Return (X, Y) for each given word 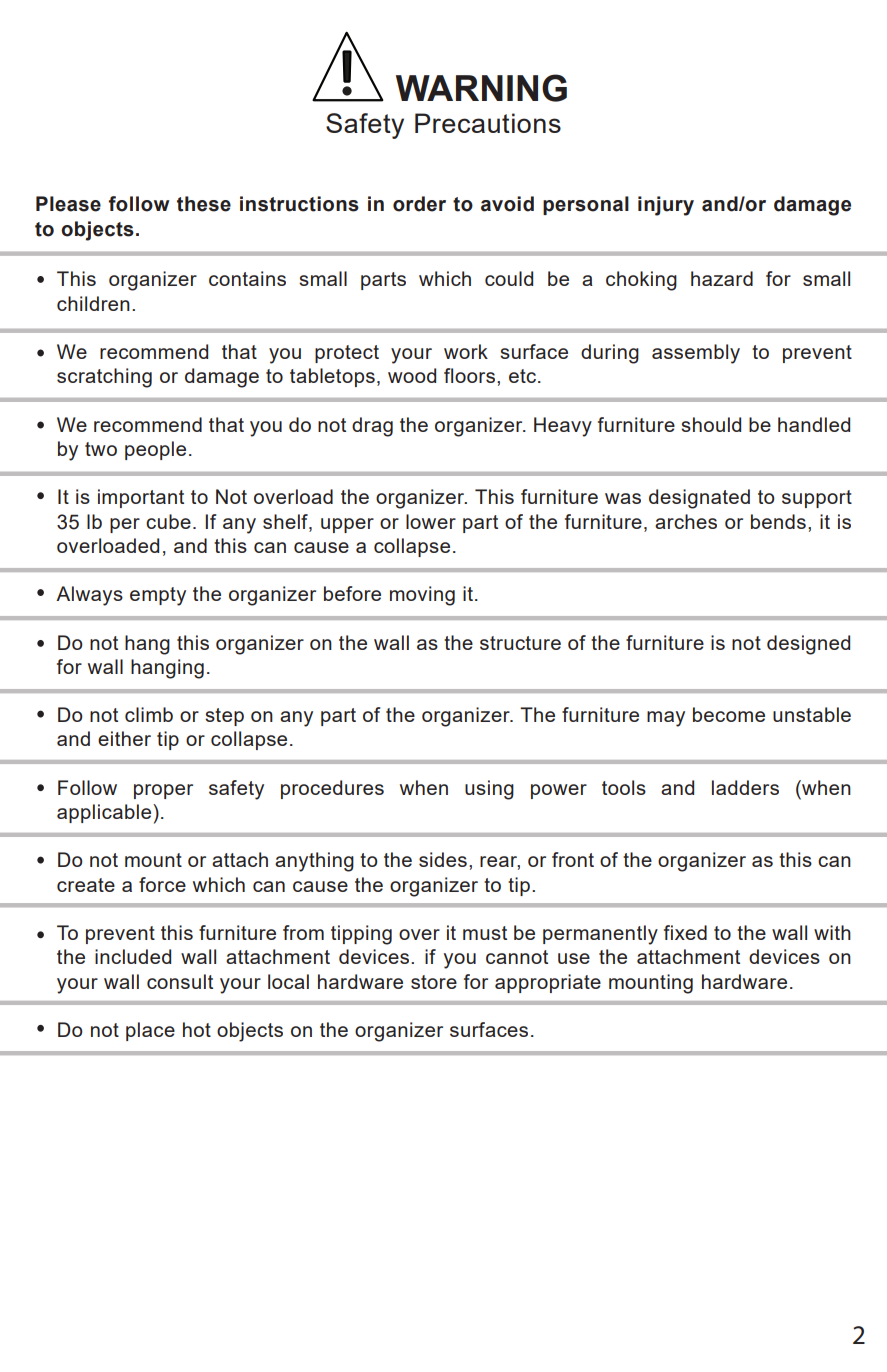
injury (666, 206)
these (204, 204)
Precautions (488, 123)
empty (158, 596)
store (434, 982)
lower (431, 521)
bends (778, 521)
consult (180, 981)
